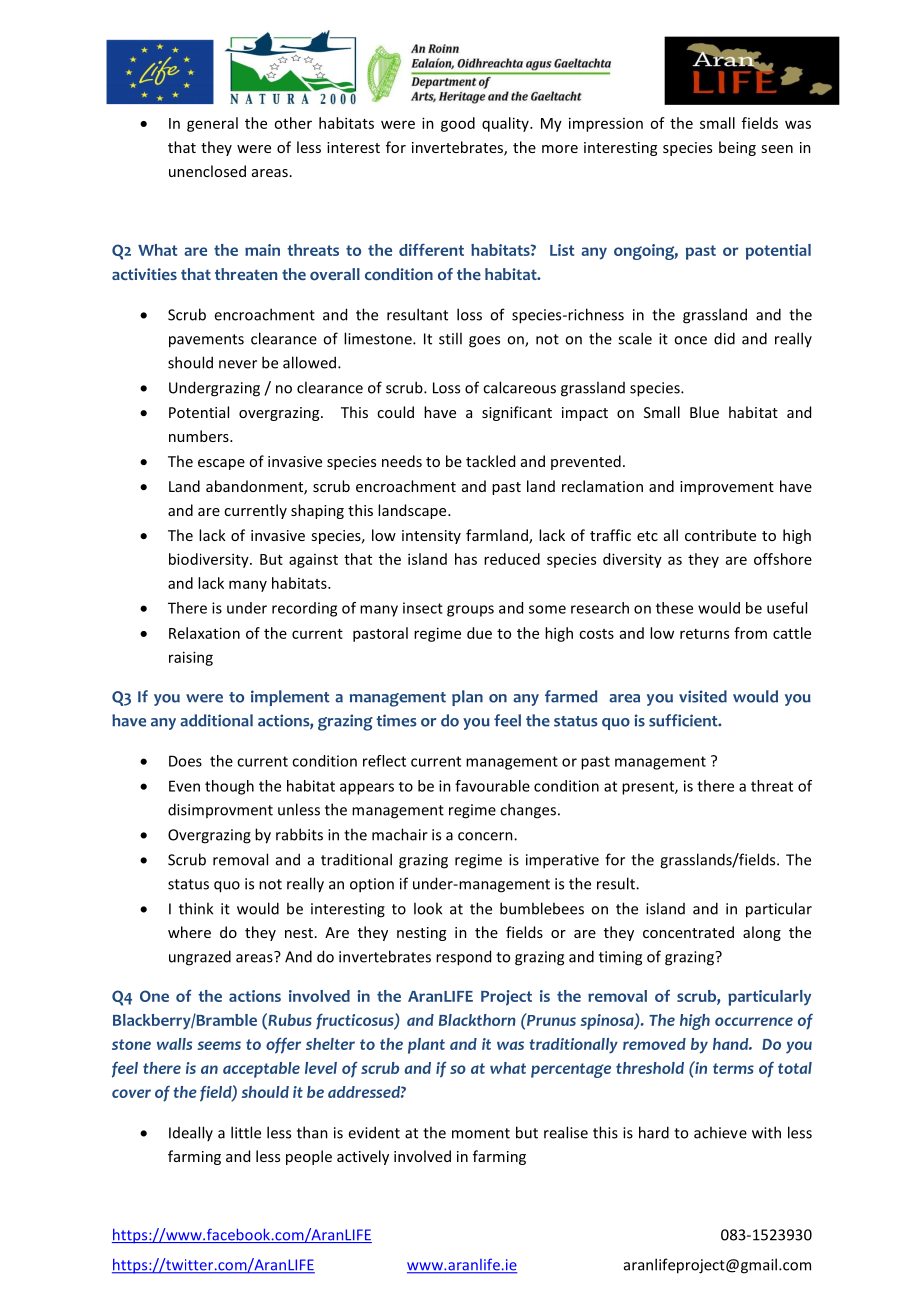  Describe the element at coordinates (737, 148) in the screenshot. I see `being` at that location.
